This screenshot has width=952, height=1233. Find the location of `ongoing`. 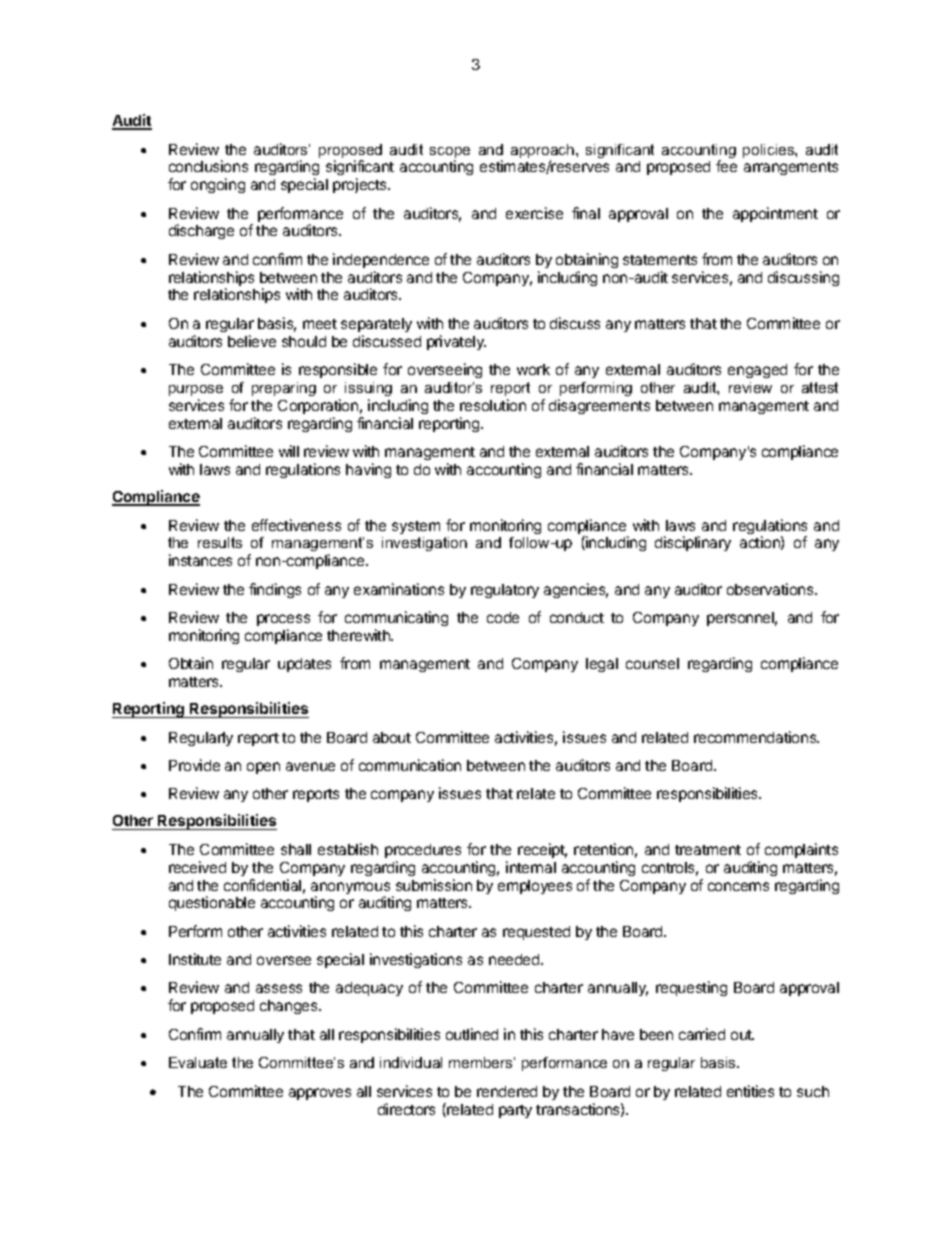

ongoing is located at coordinates (218, 185).
